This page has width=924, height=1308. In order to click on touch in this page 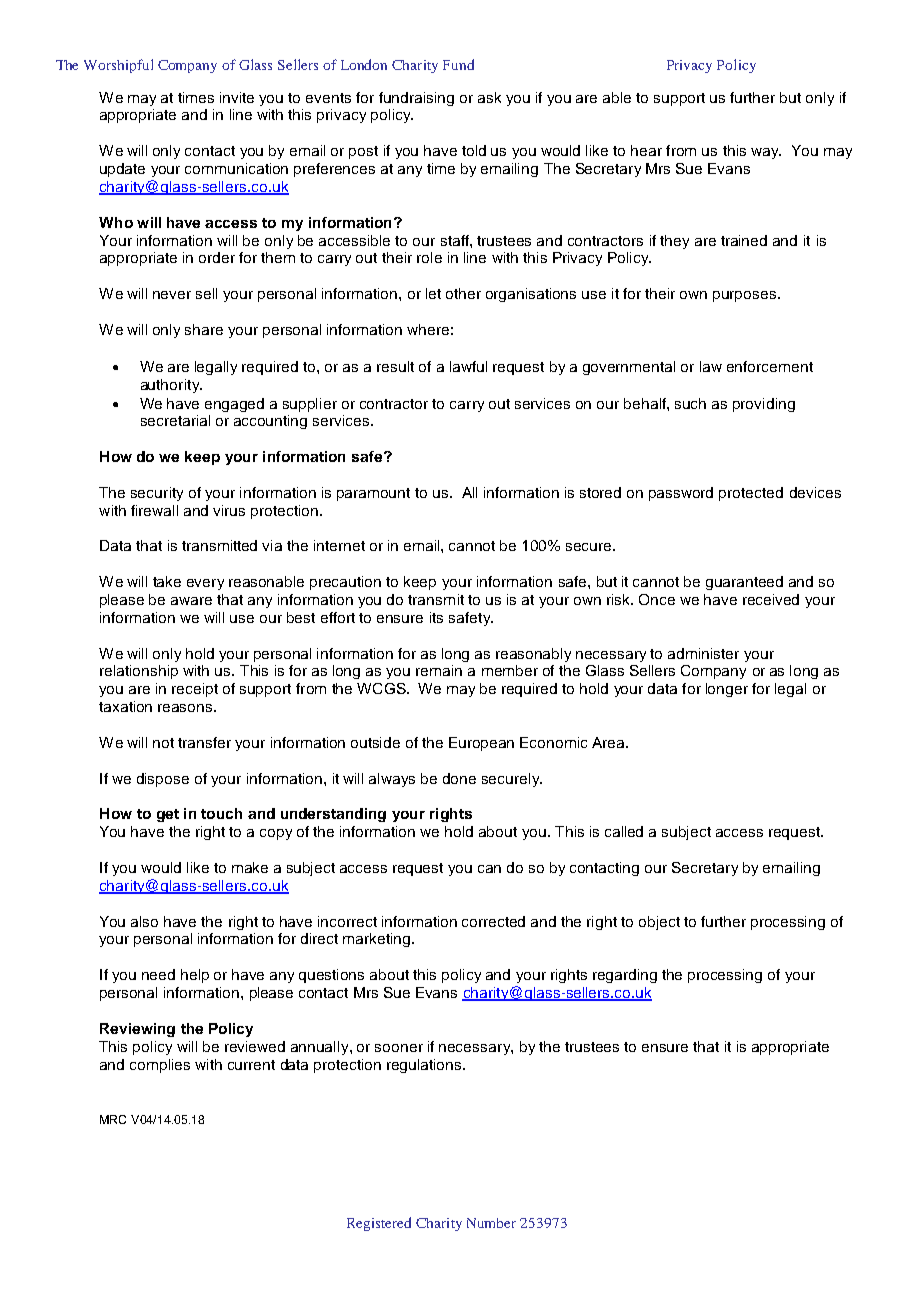, I will do `click(221, 813)`.
